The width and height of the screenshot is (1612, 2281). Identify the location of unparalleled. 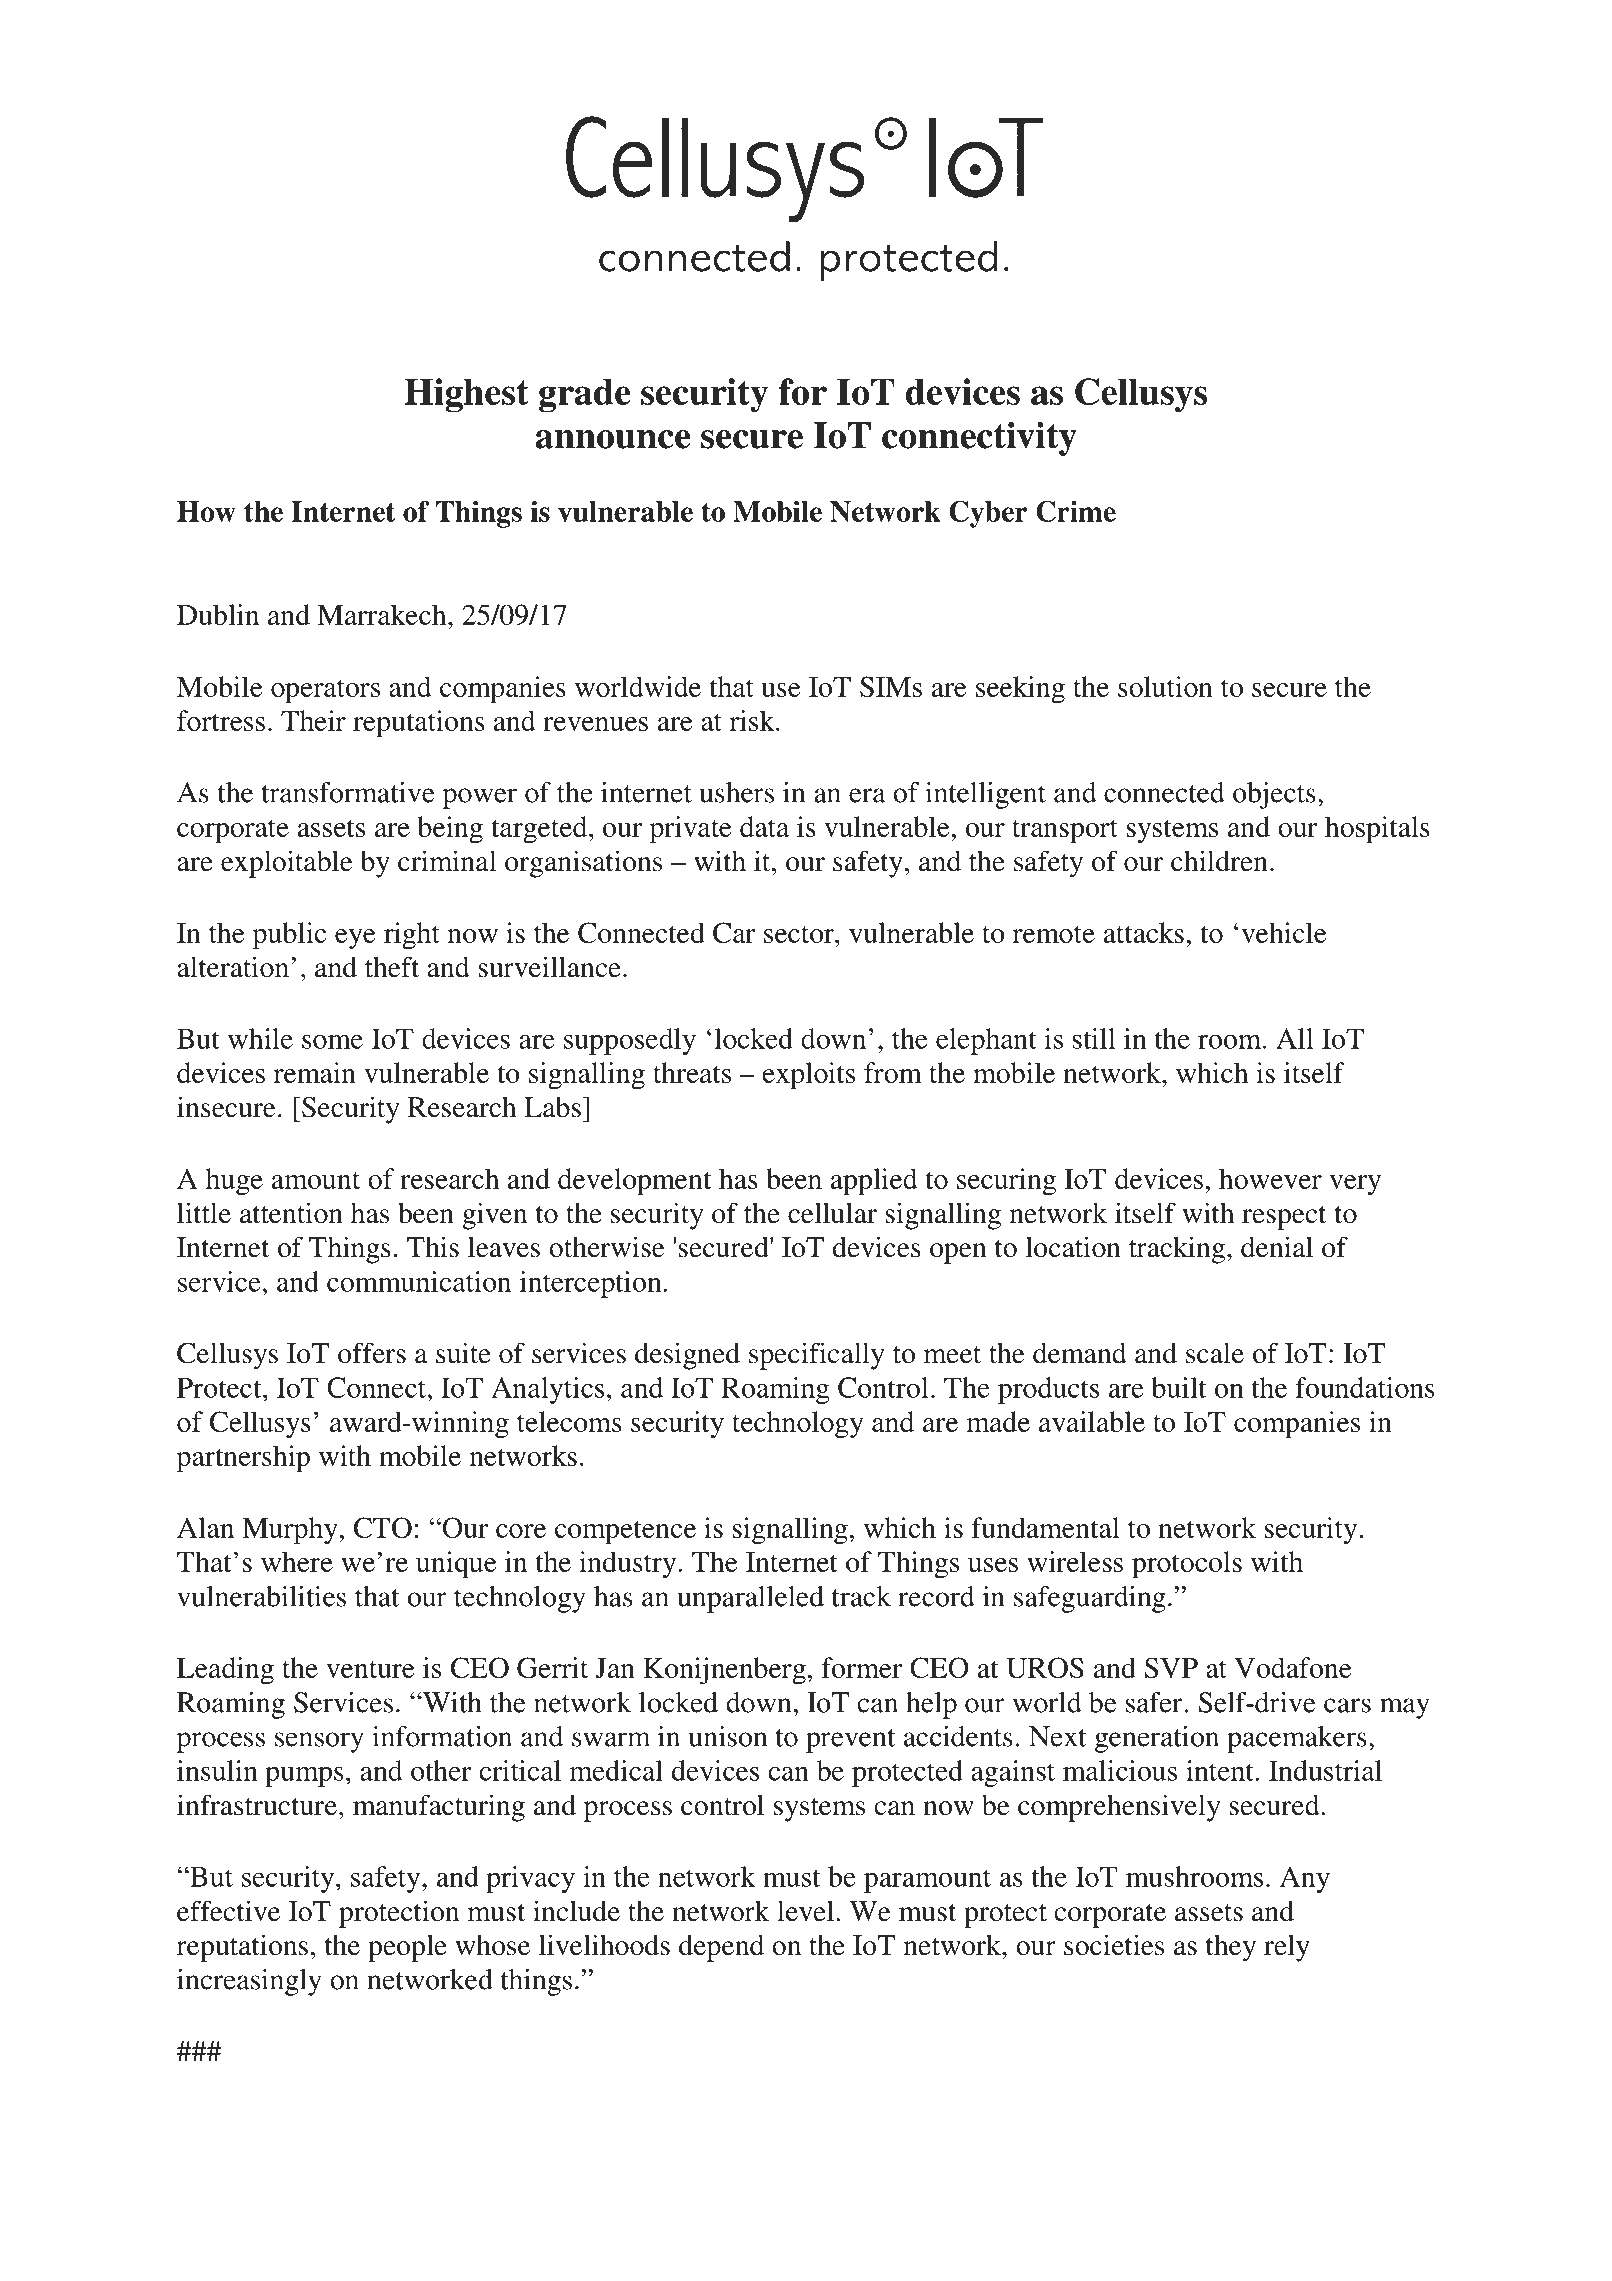
(750, 1599).
